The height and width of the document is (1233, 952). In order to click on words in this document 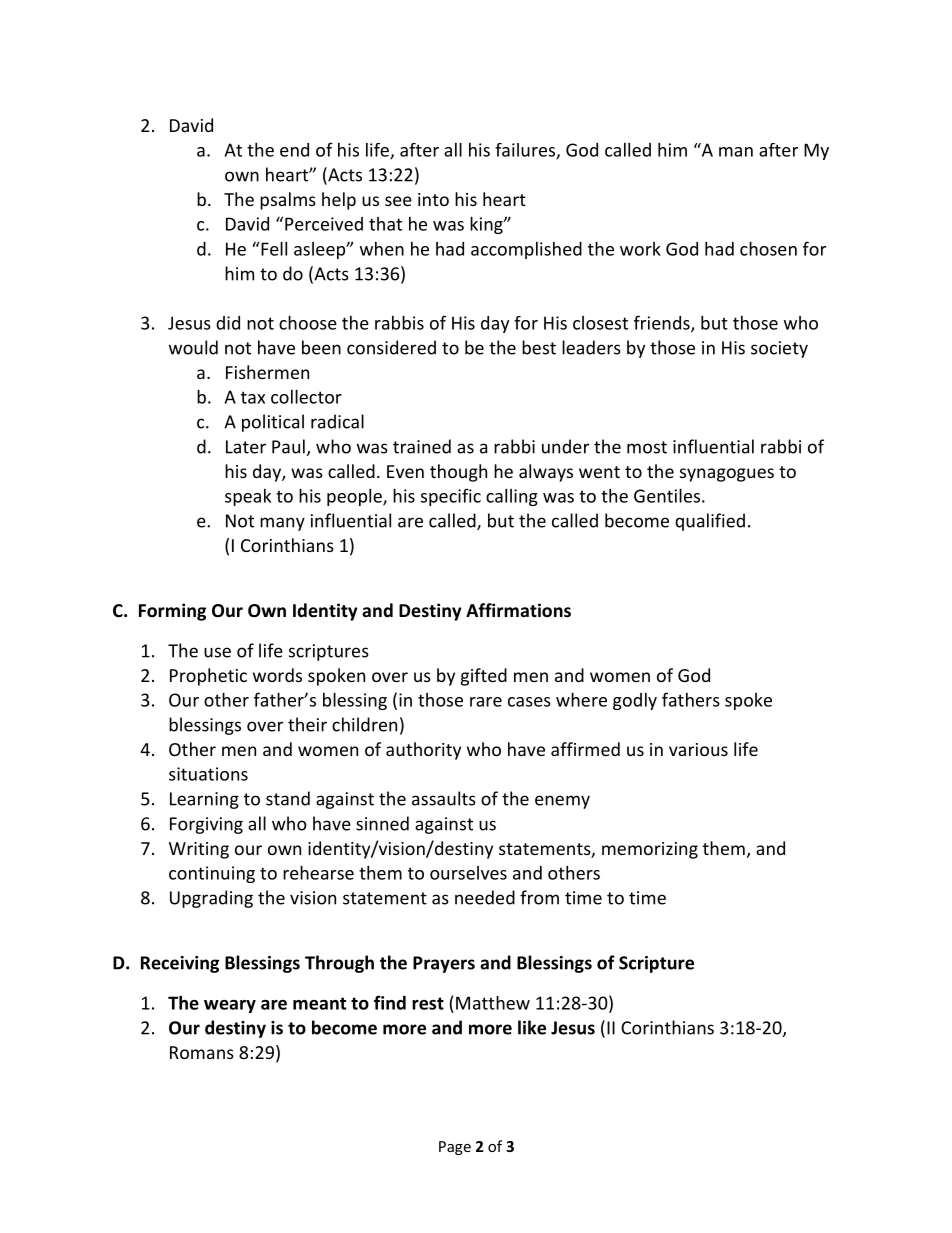, I will do `click(277, 675)`.
